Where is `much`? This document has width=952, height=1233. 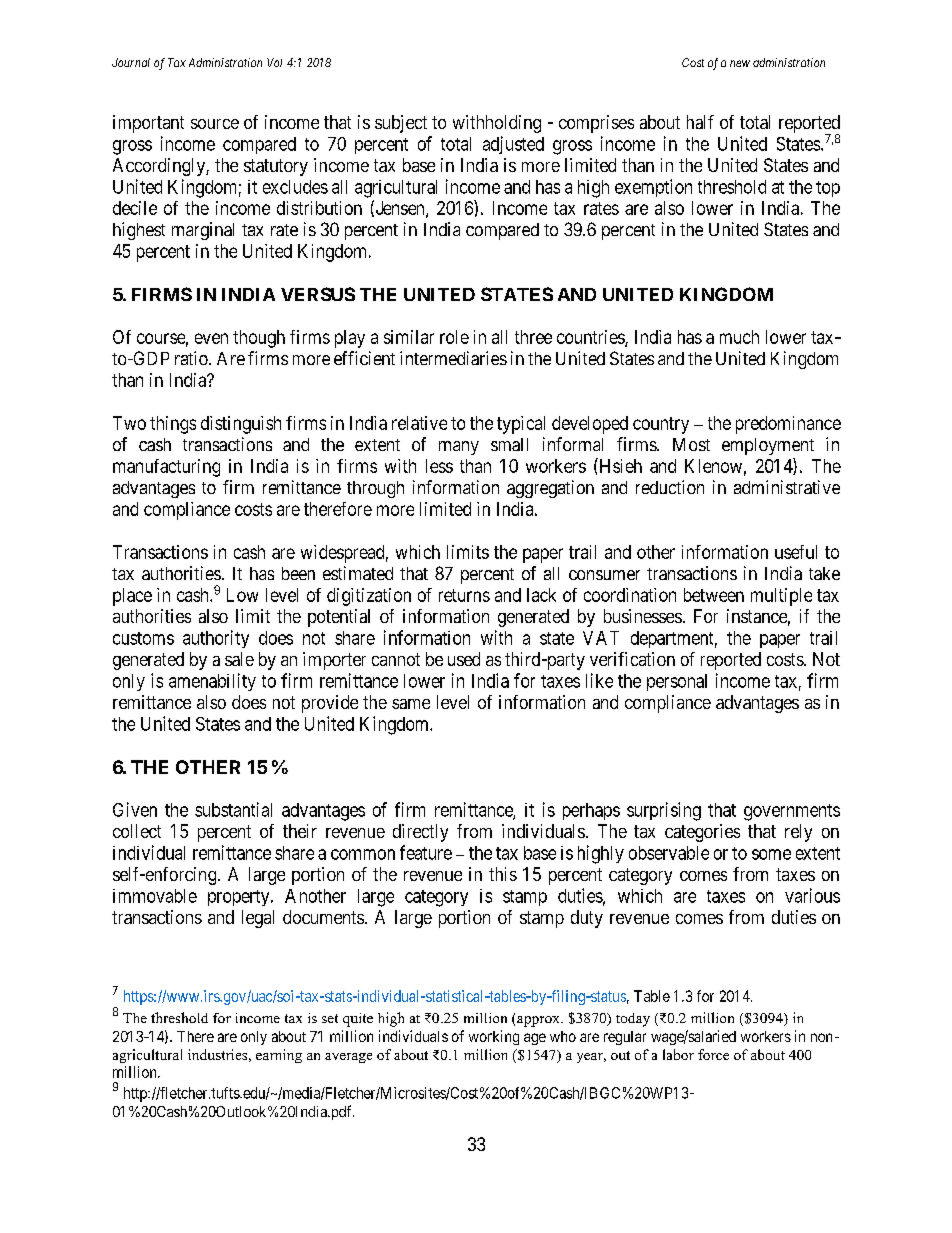 much is located at coordinates (739, 337).
